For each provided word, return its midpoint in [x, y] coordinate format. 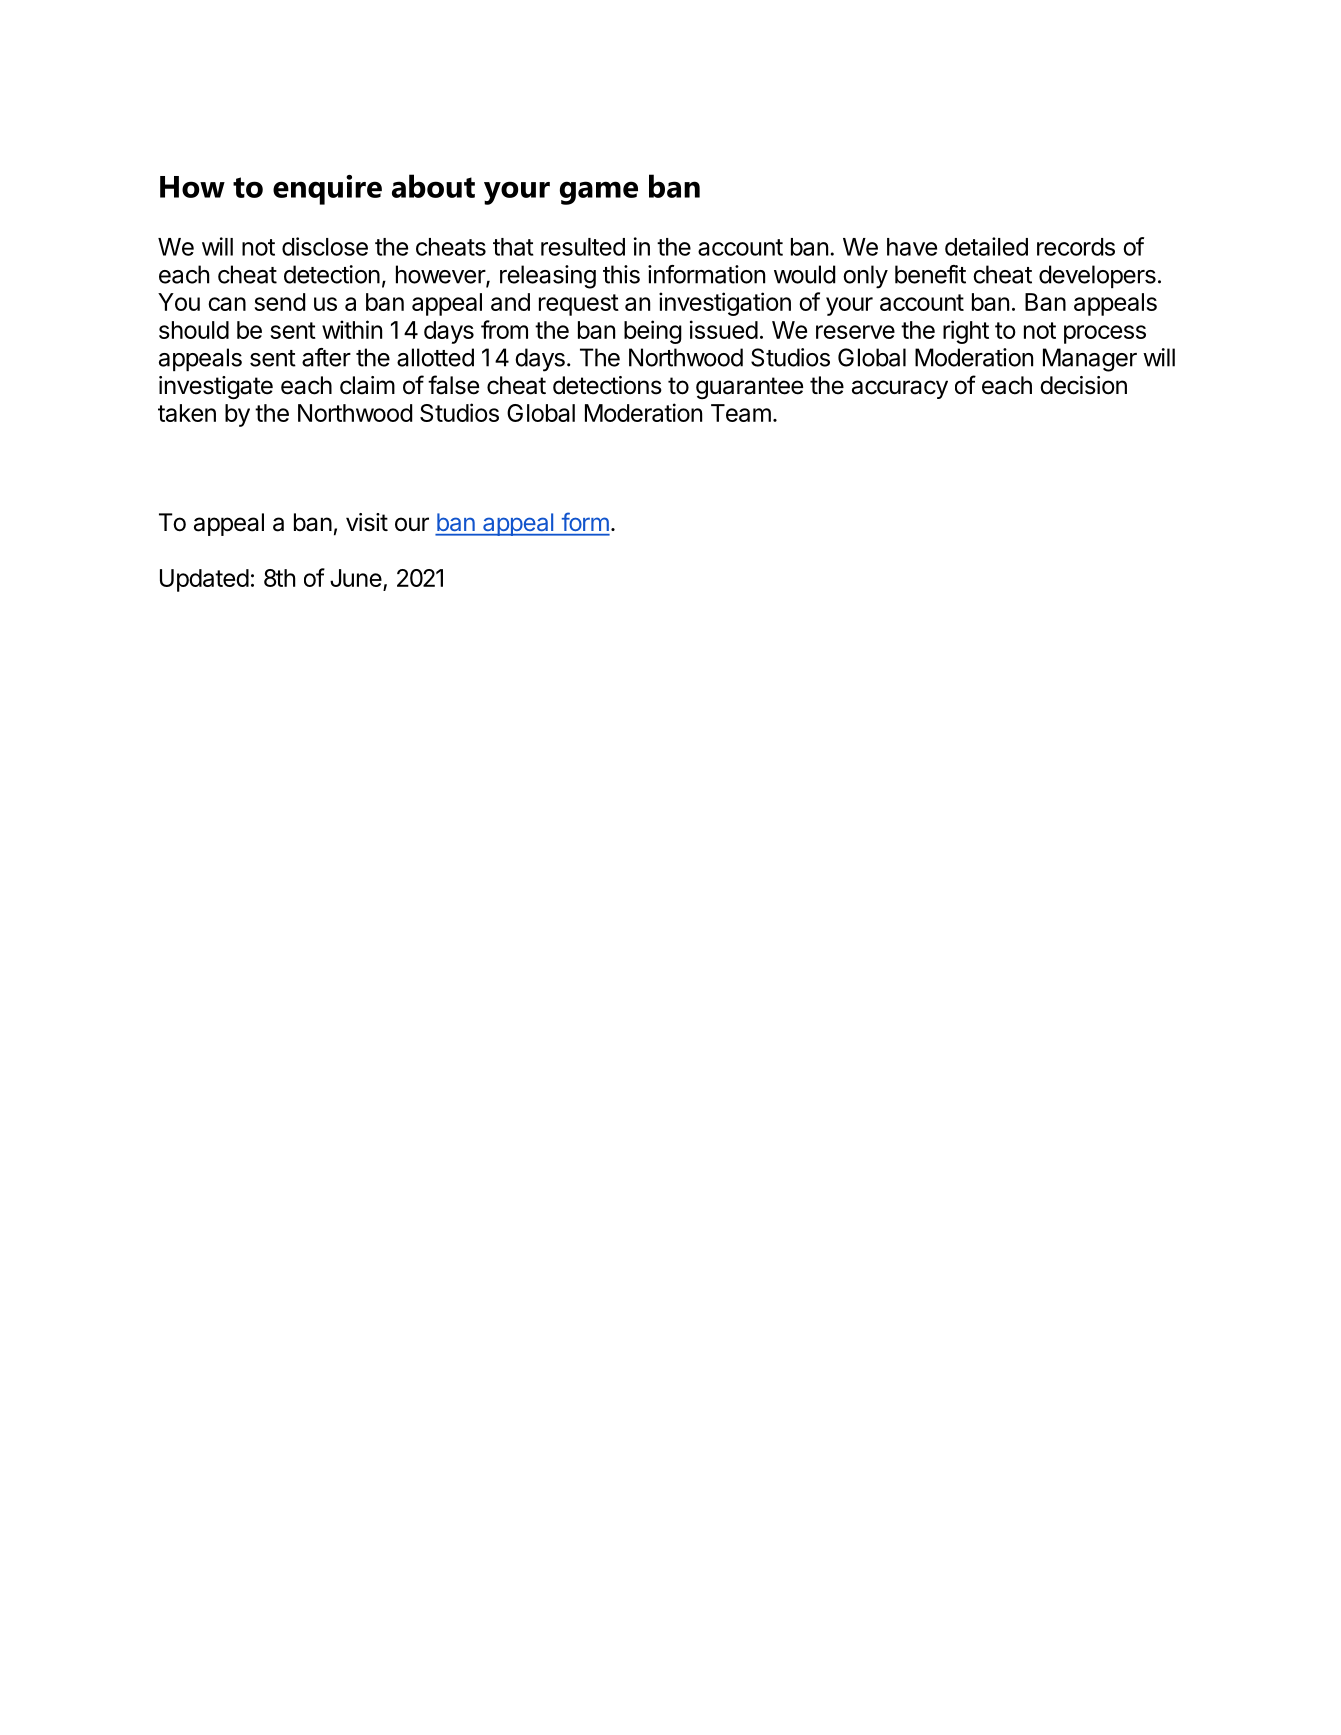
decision [1083, 385]
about [433, 186]
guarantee [749, 388]
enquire [327, 190]
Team [741, 413]
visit [367, 522]
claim [367, 385]
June [356, 578]
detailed [986, 246]
